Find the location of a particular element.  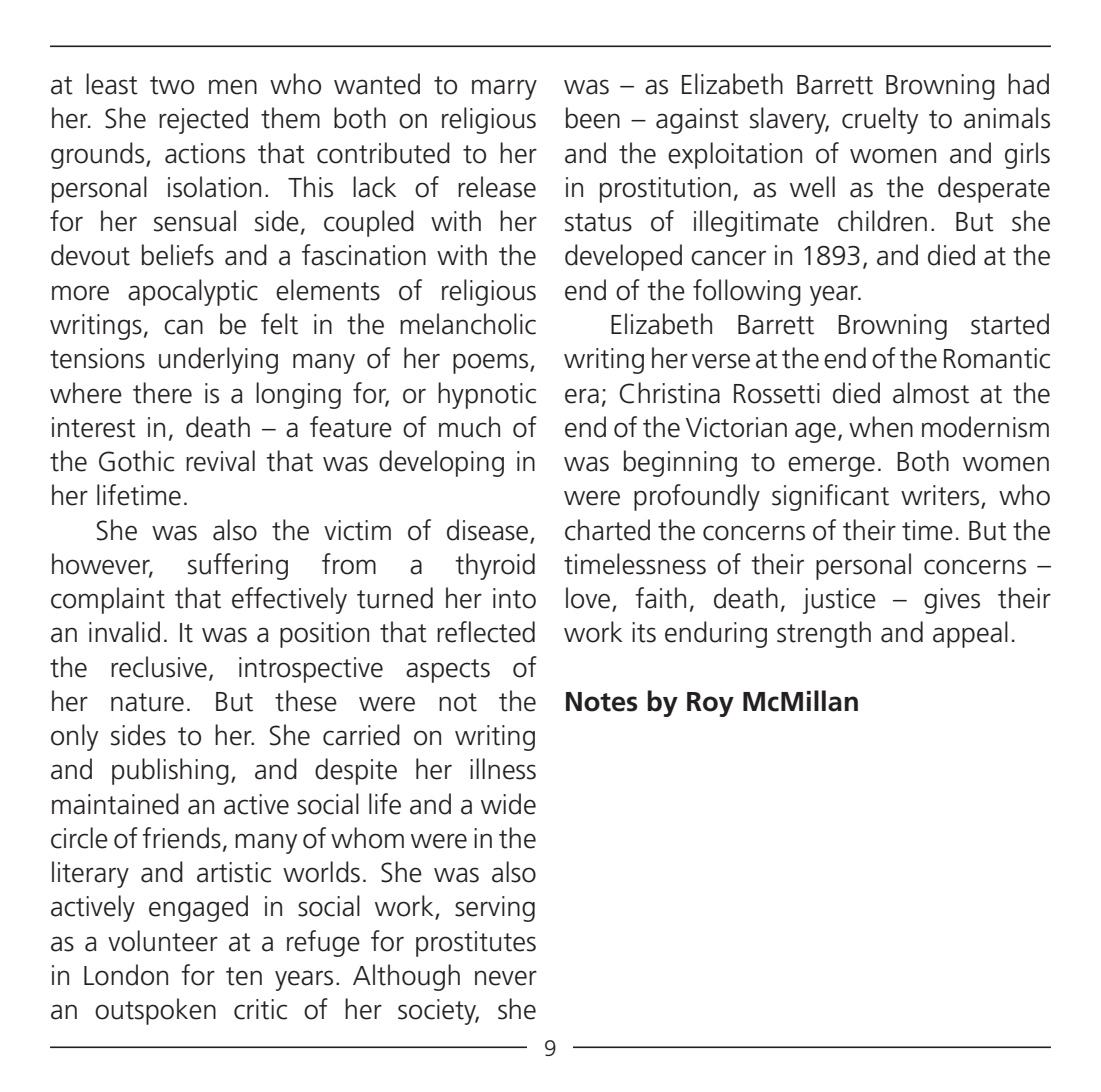

rejected is located at coordinates (203, 120).
